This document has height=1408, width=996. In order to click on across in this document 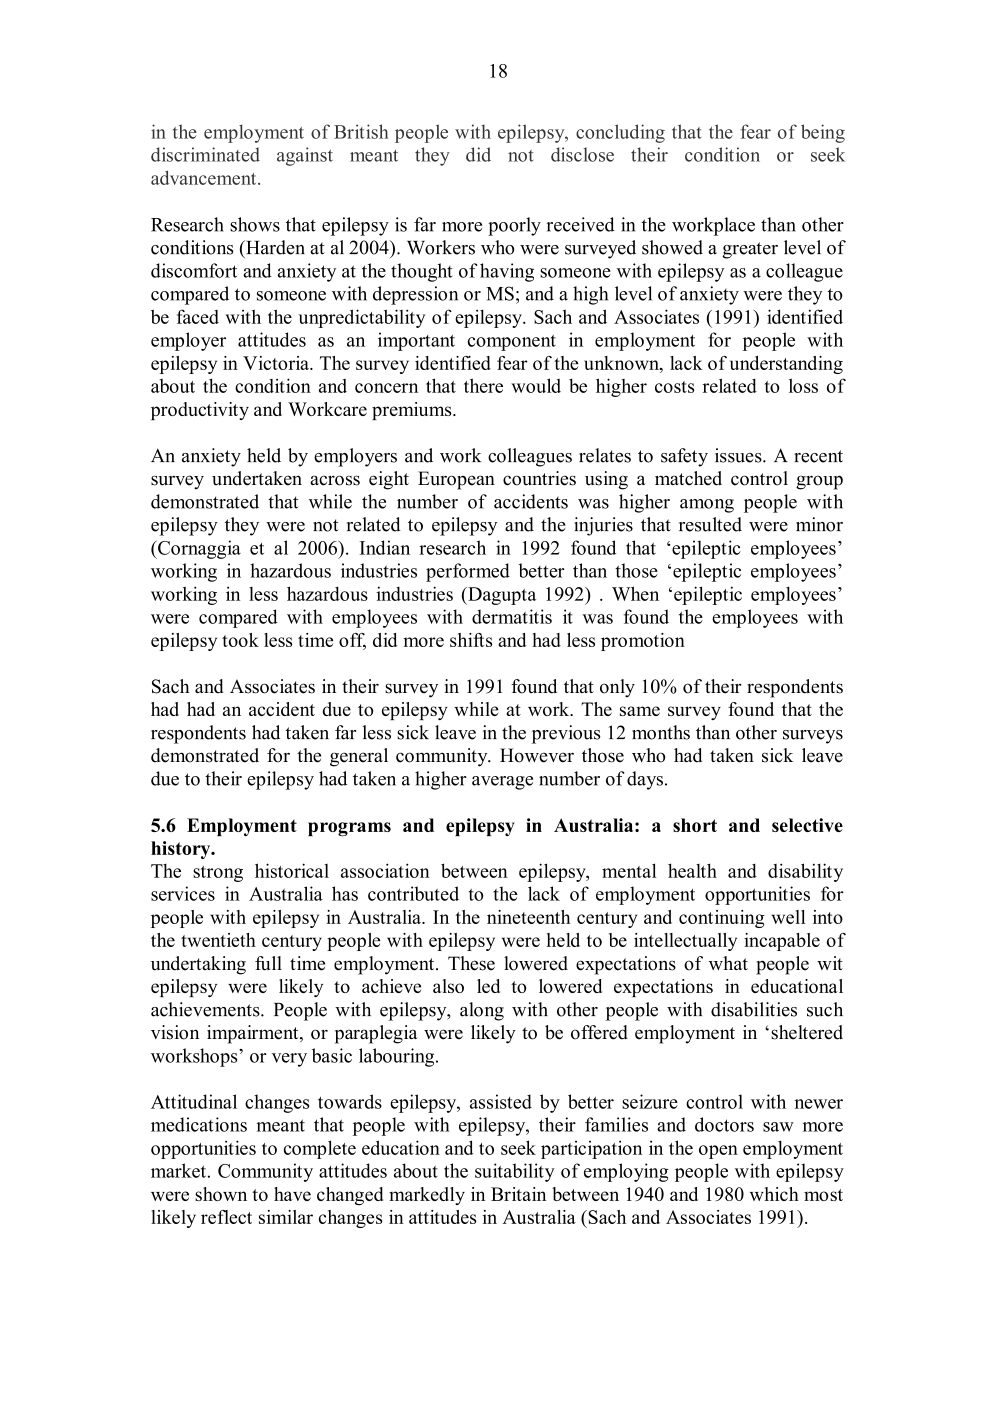, I will do `click(335, 480)`.
